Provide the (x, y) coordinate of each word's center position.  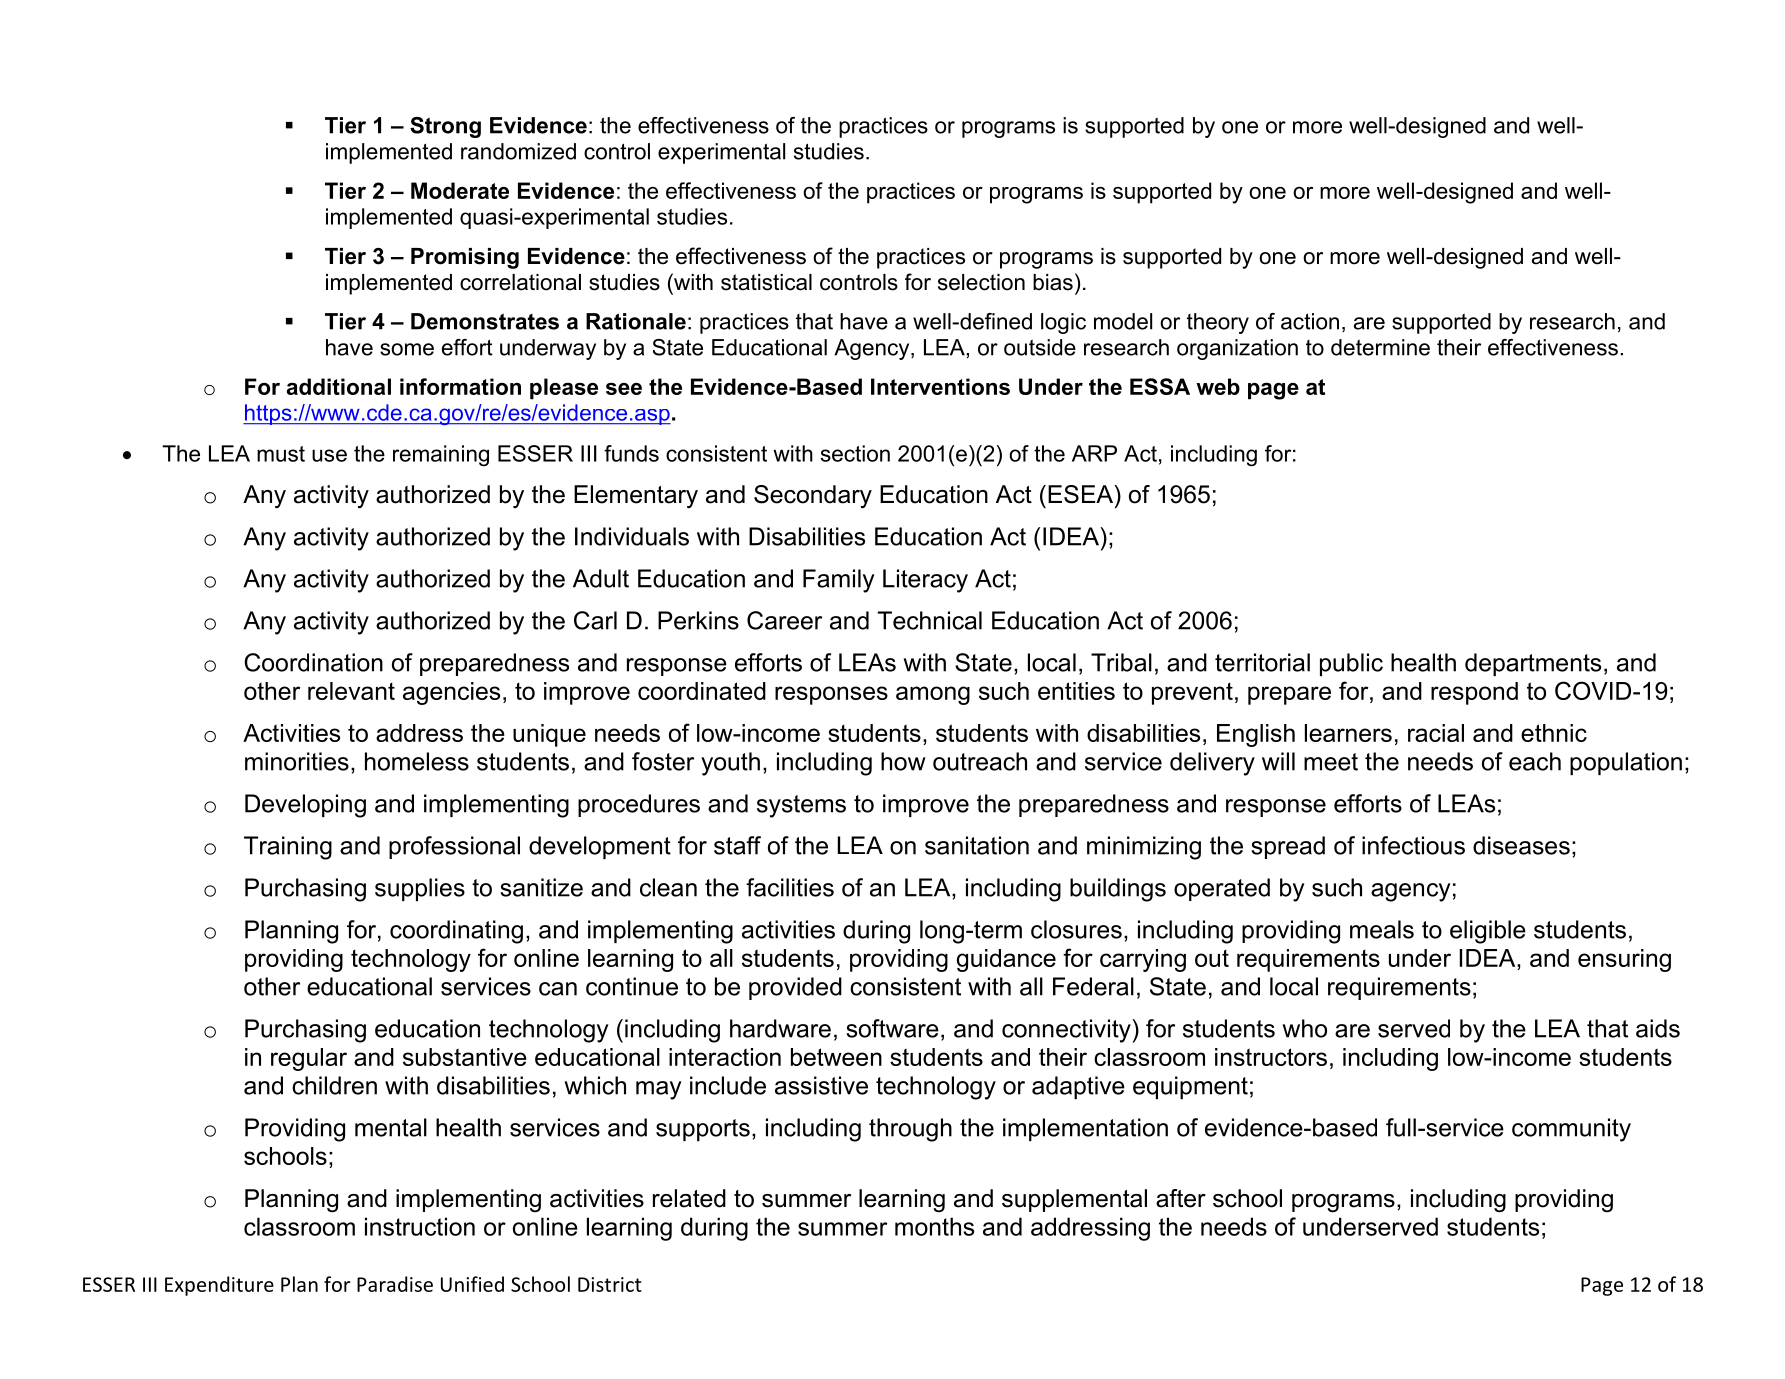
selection (981, 282)
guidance (1006, 960)
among (933, 695)
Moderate (460, 190)
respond (1474, 693)
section (855, 453)
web (1218, 386)
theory (1218, 323)
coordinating (456, 932)
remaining (441, 456)
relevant (351, 691)
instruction (420, 1226)
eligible (1488, 932)
